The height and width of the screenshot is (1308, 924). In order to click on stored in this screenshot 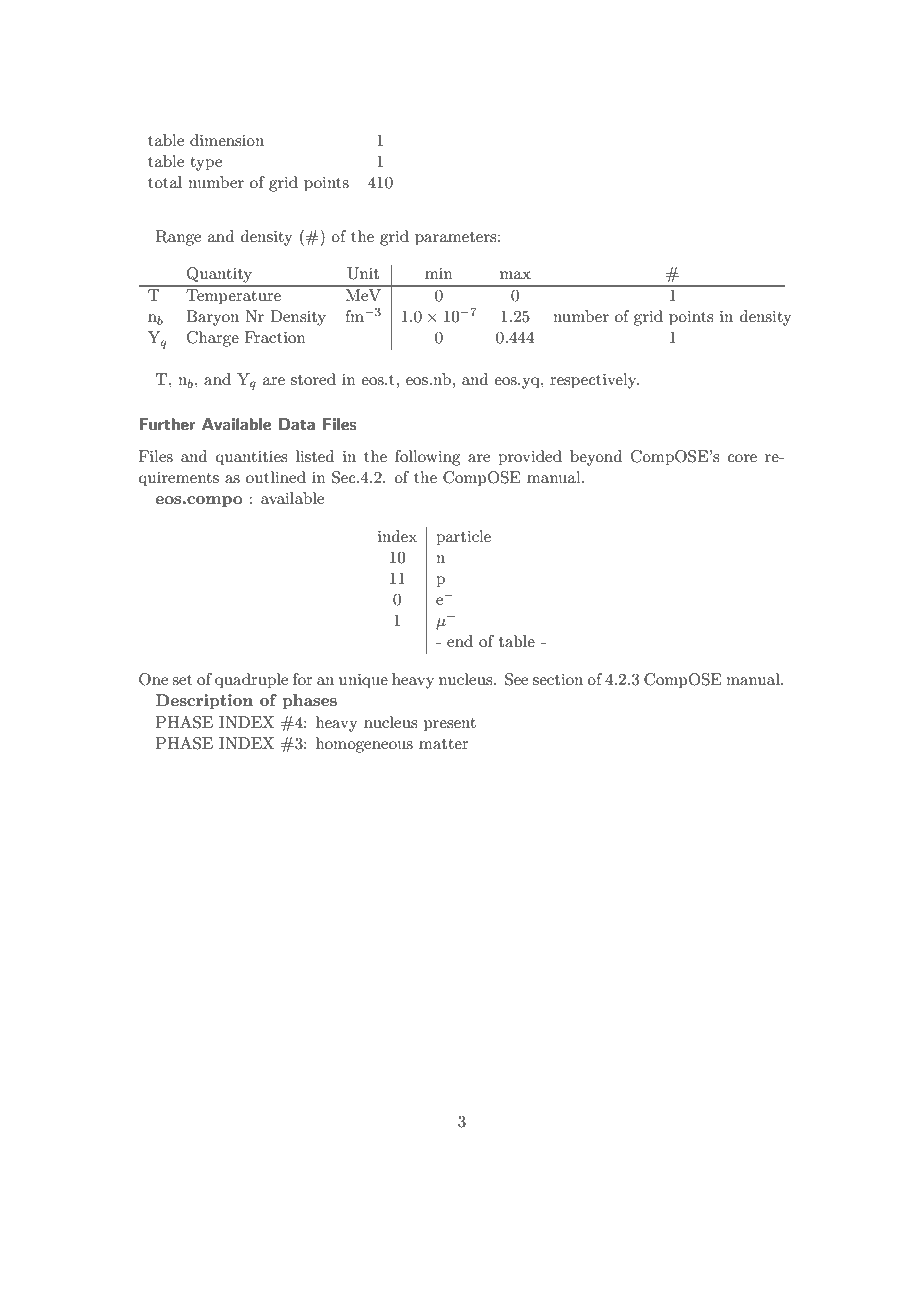, I will do `click(313, 379)`.
